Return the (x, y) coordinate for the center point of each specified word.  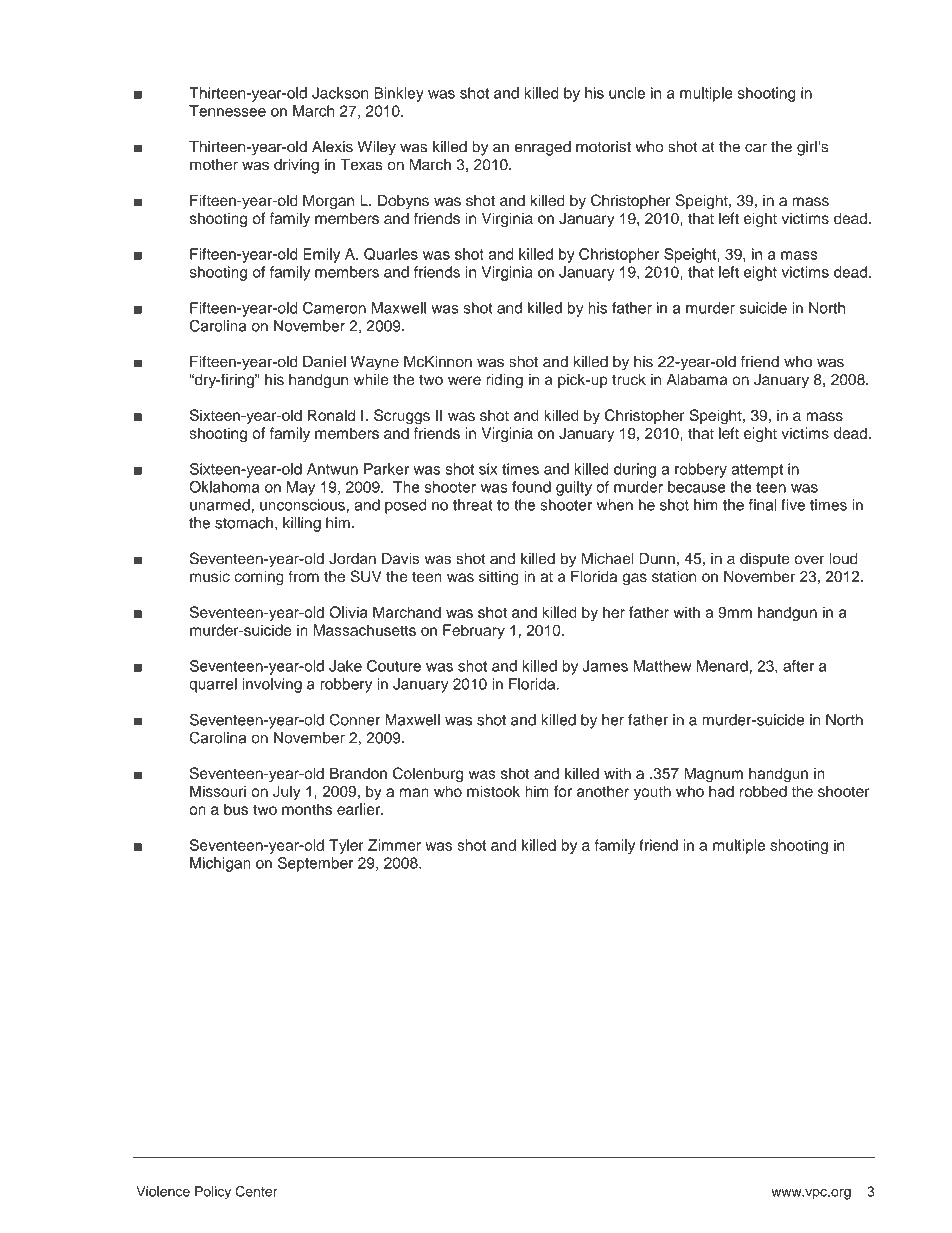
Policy (213, 1193)
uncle (627, 93)
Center (257, 1191)
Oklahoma (224, 487)
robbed (763, 791)
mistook (493, 791)
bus (236, 809)
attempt (757, 471)
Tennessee (227, 111)
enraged (543, 148)
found (531, 487)
